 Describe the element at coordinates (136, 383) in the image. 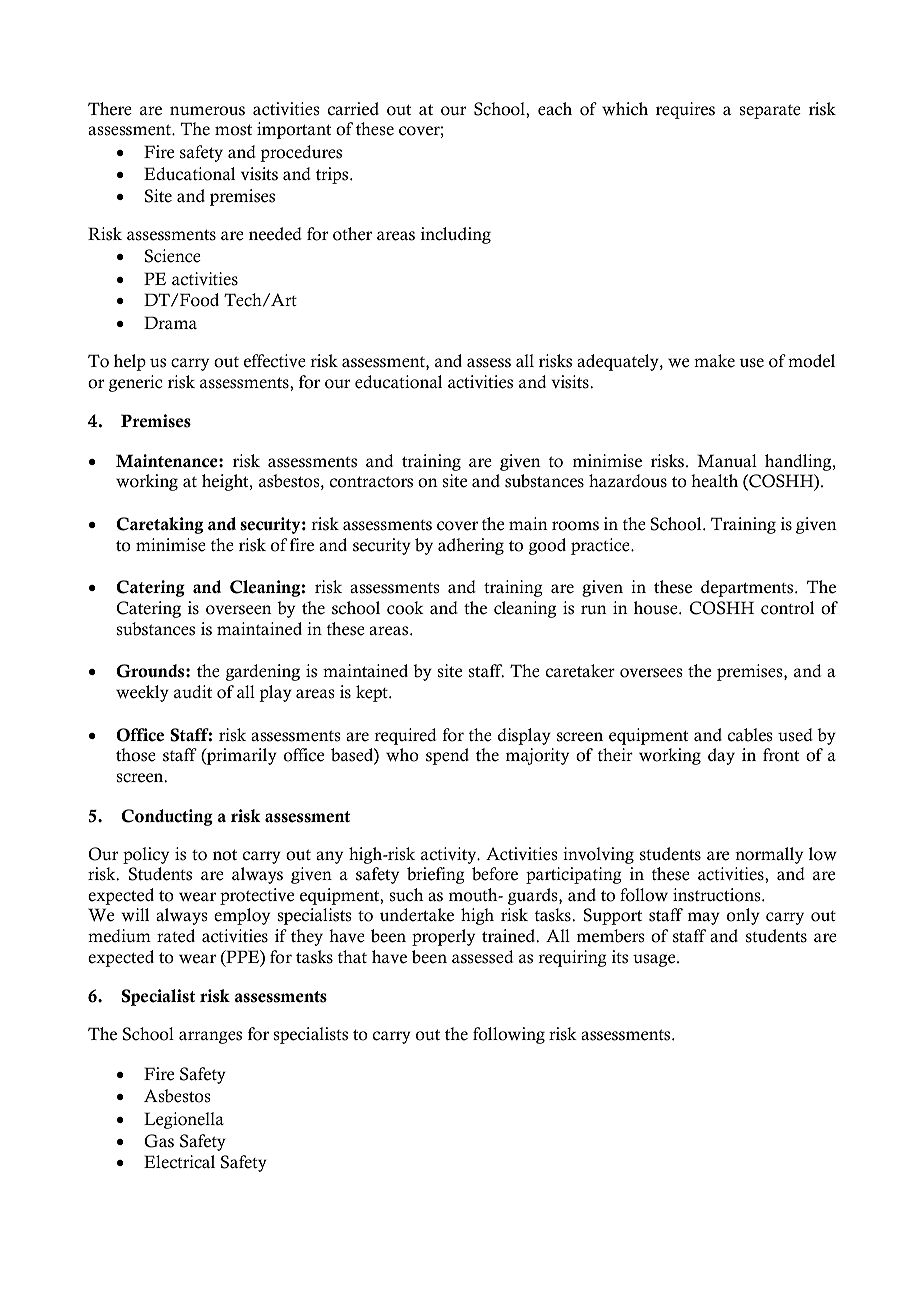

I see `generic` at that location.
